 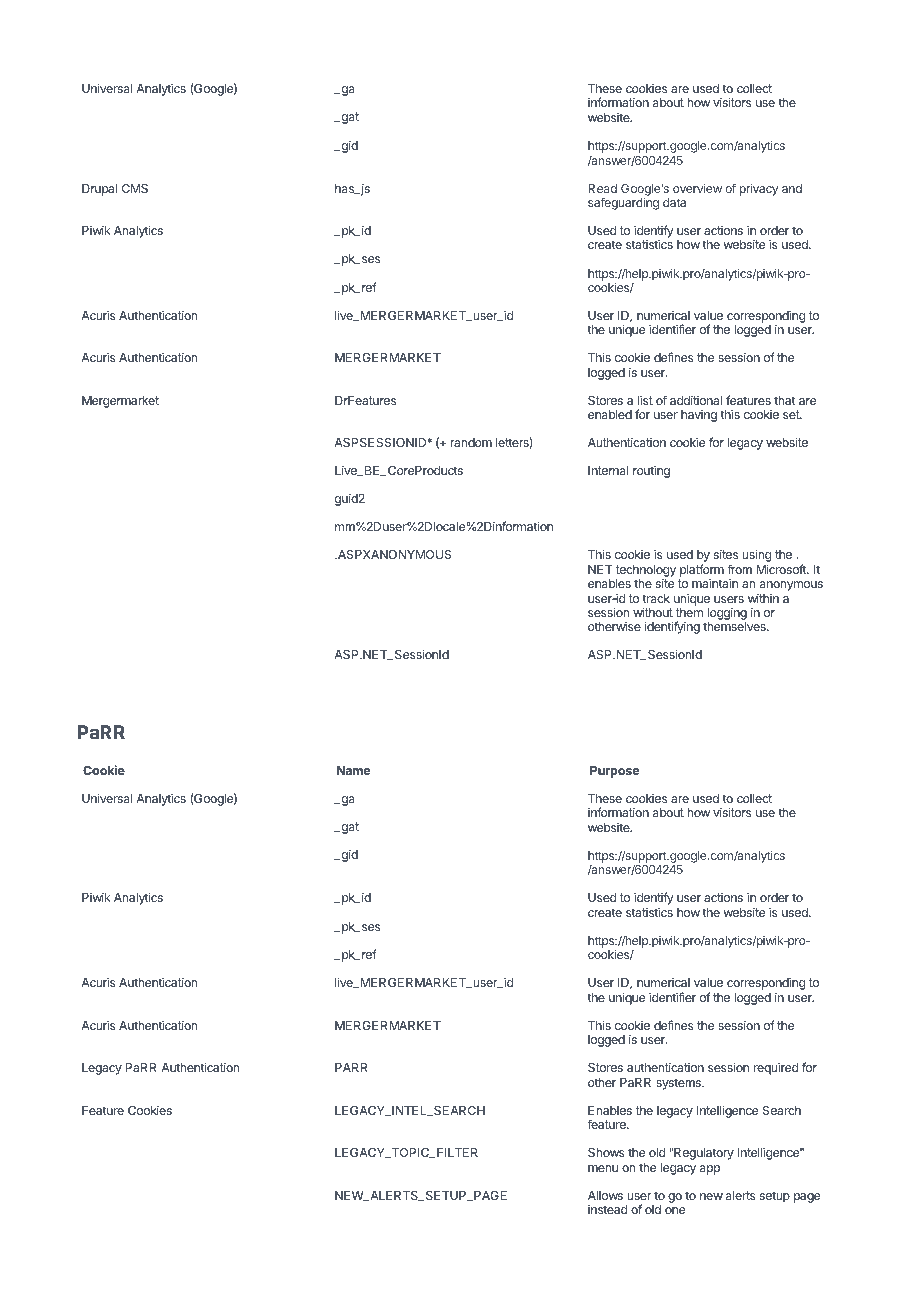 What do you see at coordinates (679, 1084) in the screenshot?
I see `systems` at bounding box center [679, 1084].
